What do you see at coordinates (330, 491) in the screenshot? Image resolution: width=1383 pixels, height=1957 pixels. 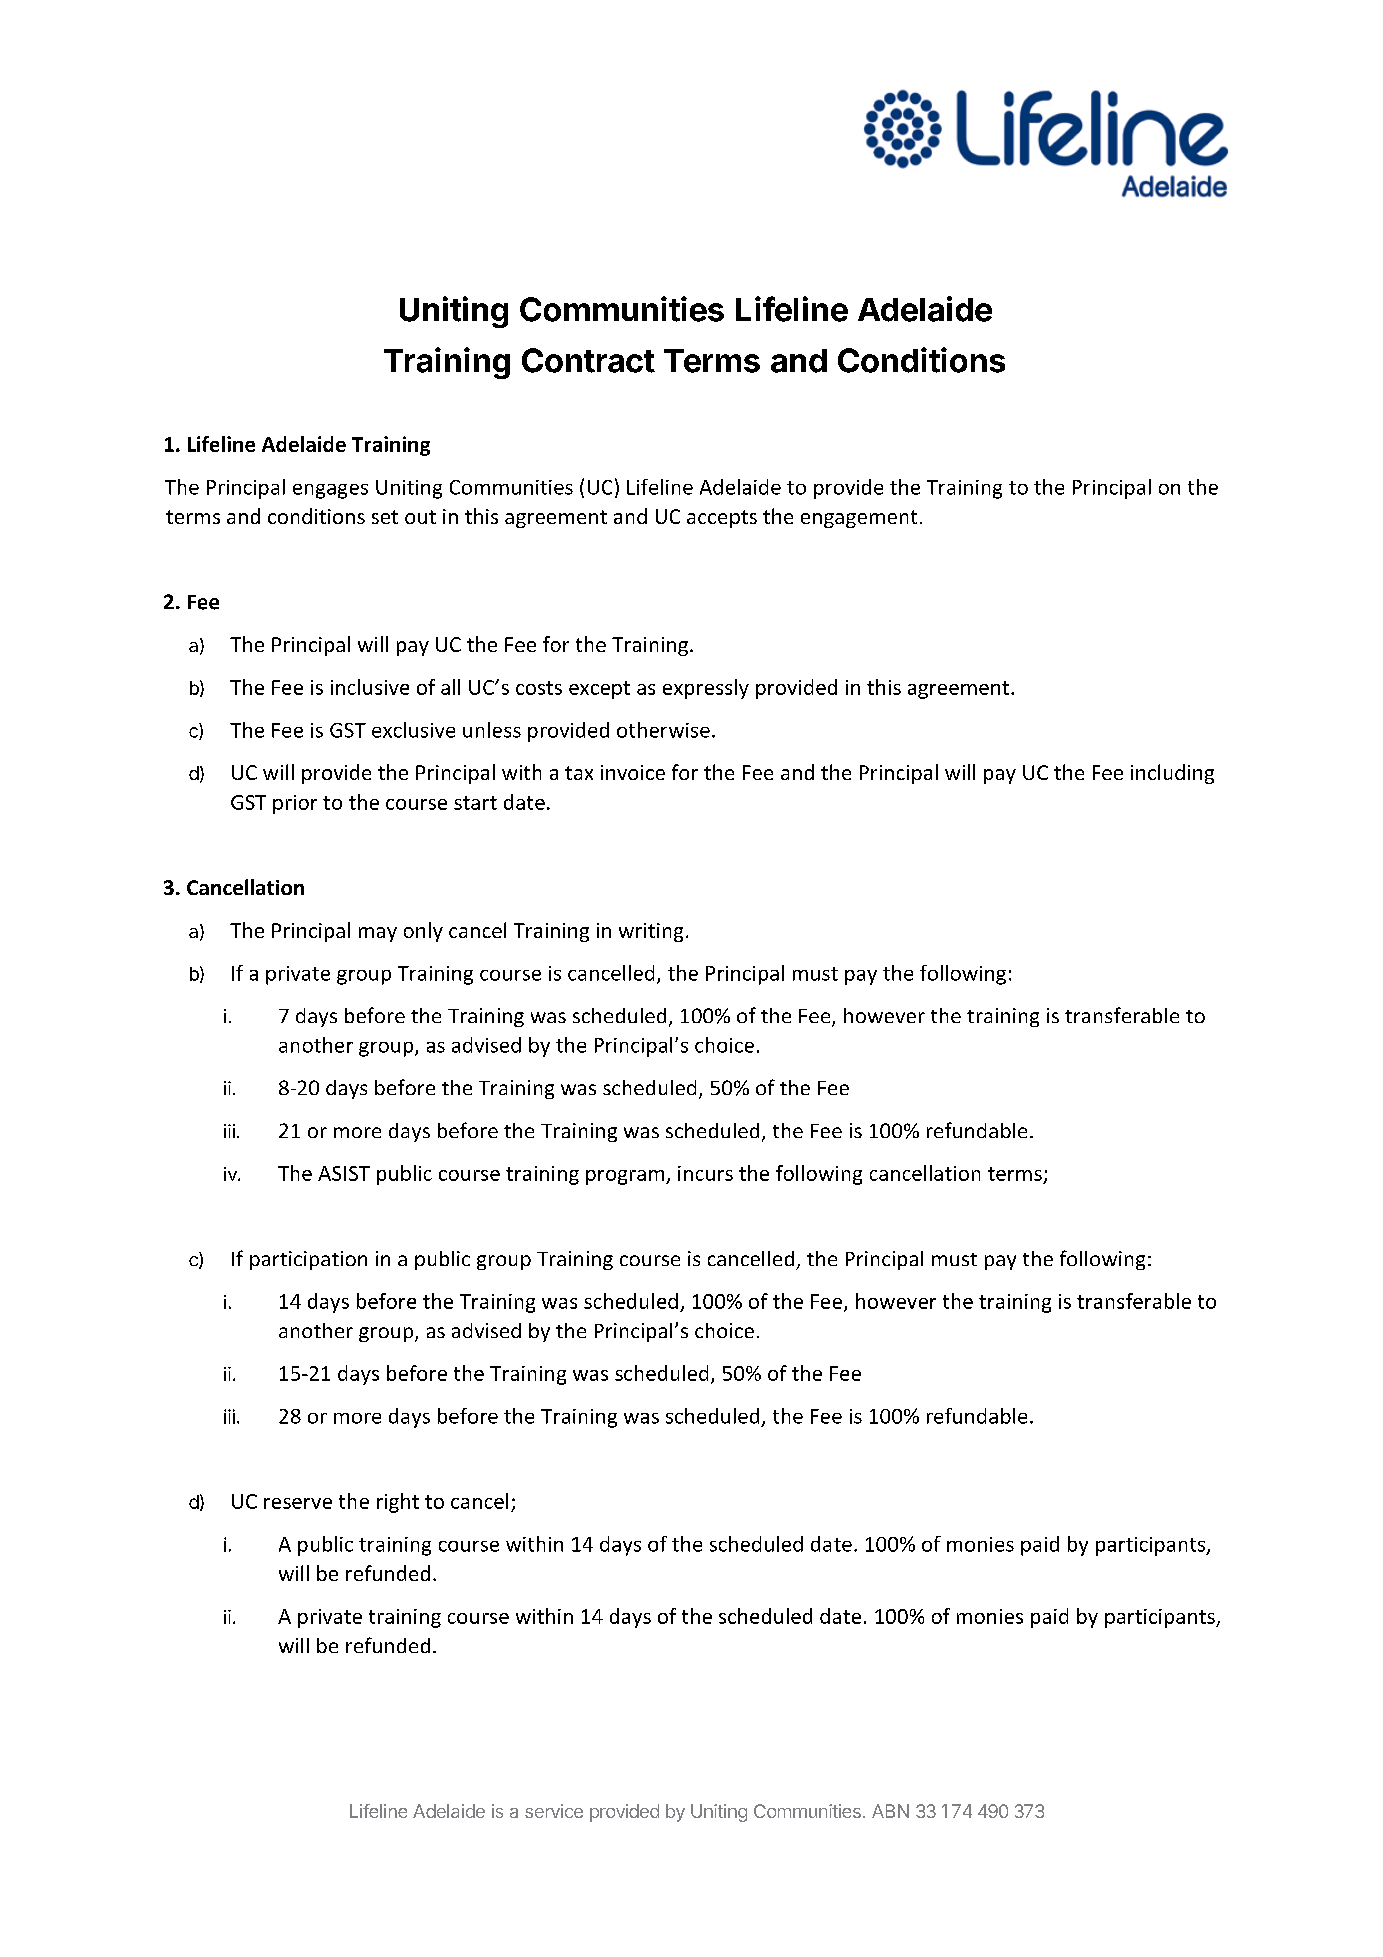 I see `engages` at bounding box center [330, 491].
